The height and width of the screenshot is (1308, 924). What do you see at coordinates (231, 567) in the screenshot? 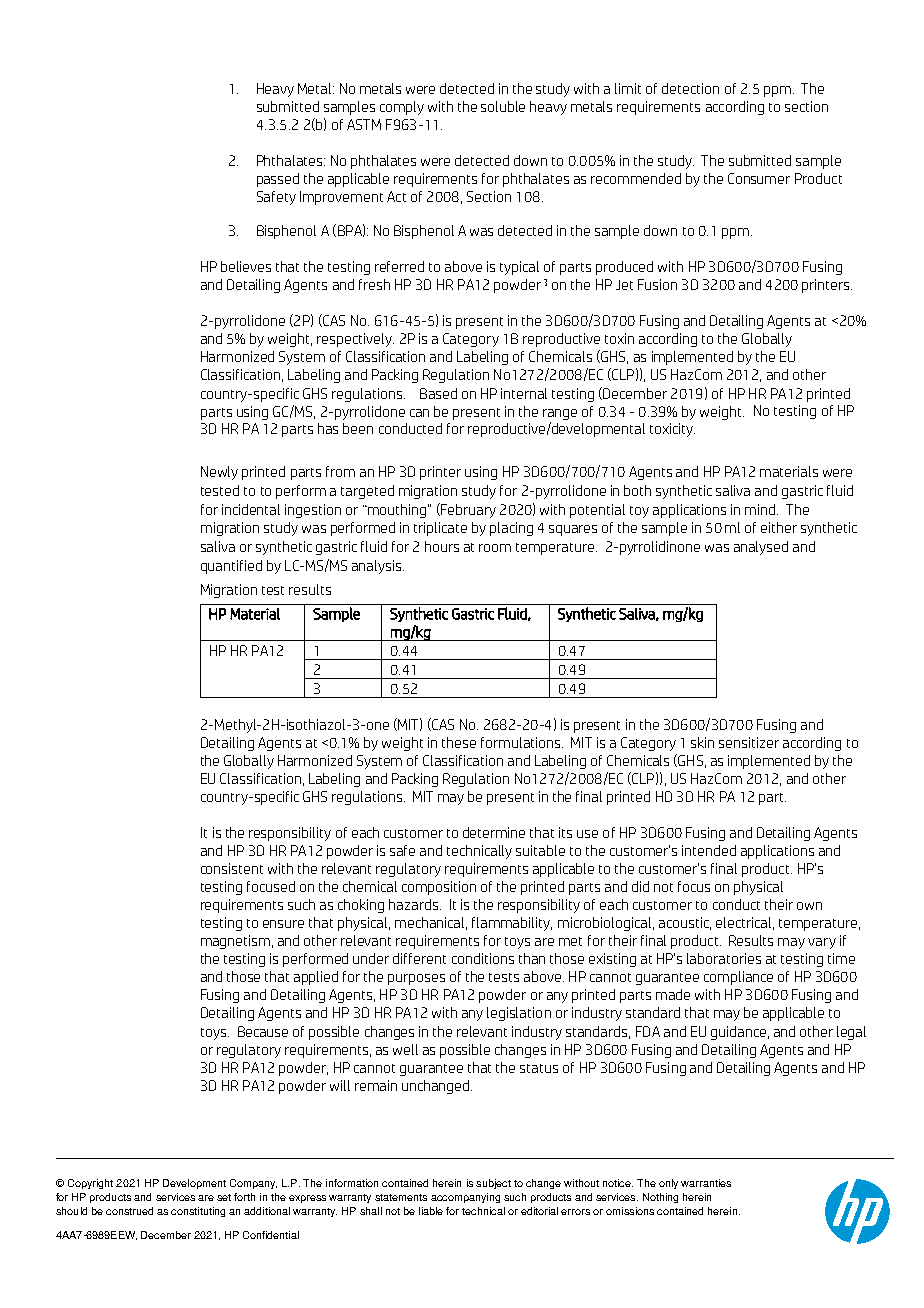
I see `quantified` at bounding box center [231, 567].
